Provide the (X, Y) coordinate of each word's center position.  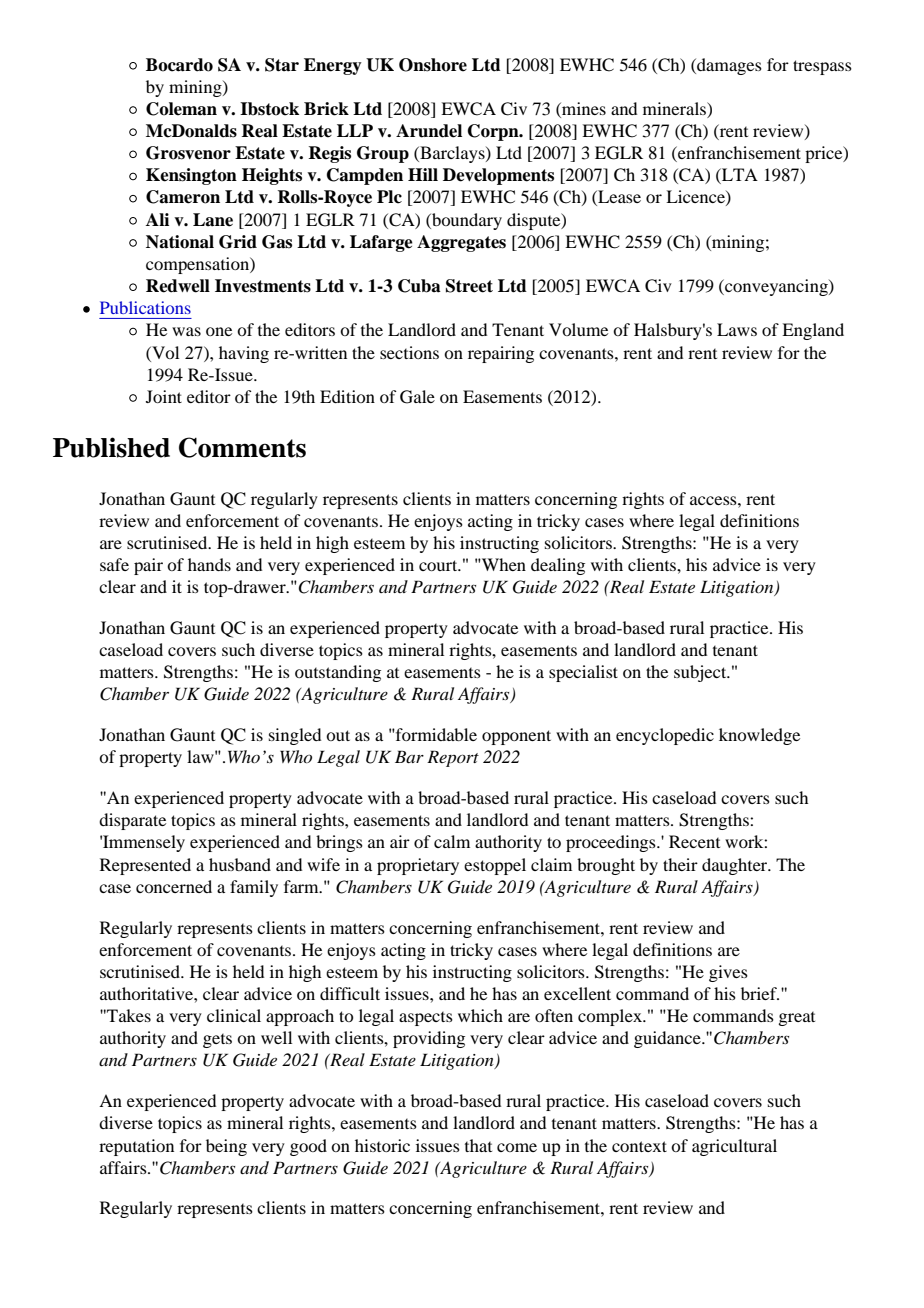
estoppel (495, 866)
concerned (174, 886)
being (226, 1147)
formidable (435, 734)
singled (295, 736)
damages (728, 66)
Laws (737, 329)
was (186, 331)
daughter (736, 866)
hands (209, 564)
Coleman (181, 109)
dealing (558, 566)
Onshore (433, 65)
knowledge (759, 736)
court (439, 565)
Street (469, 286)
